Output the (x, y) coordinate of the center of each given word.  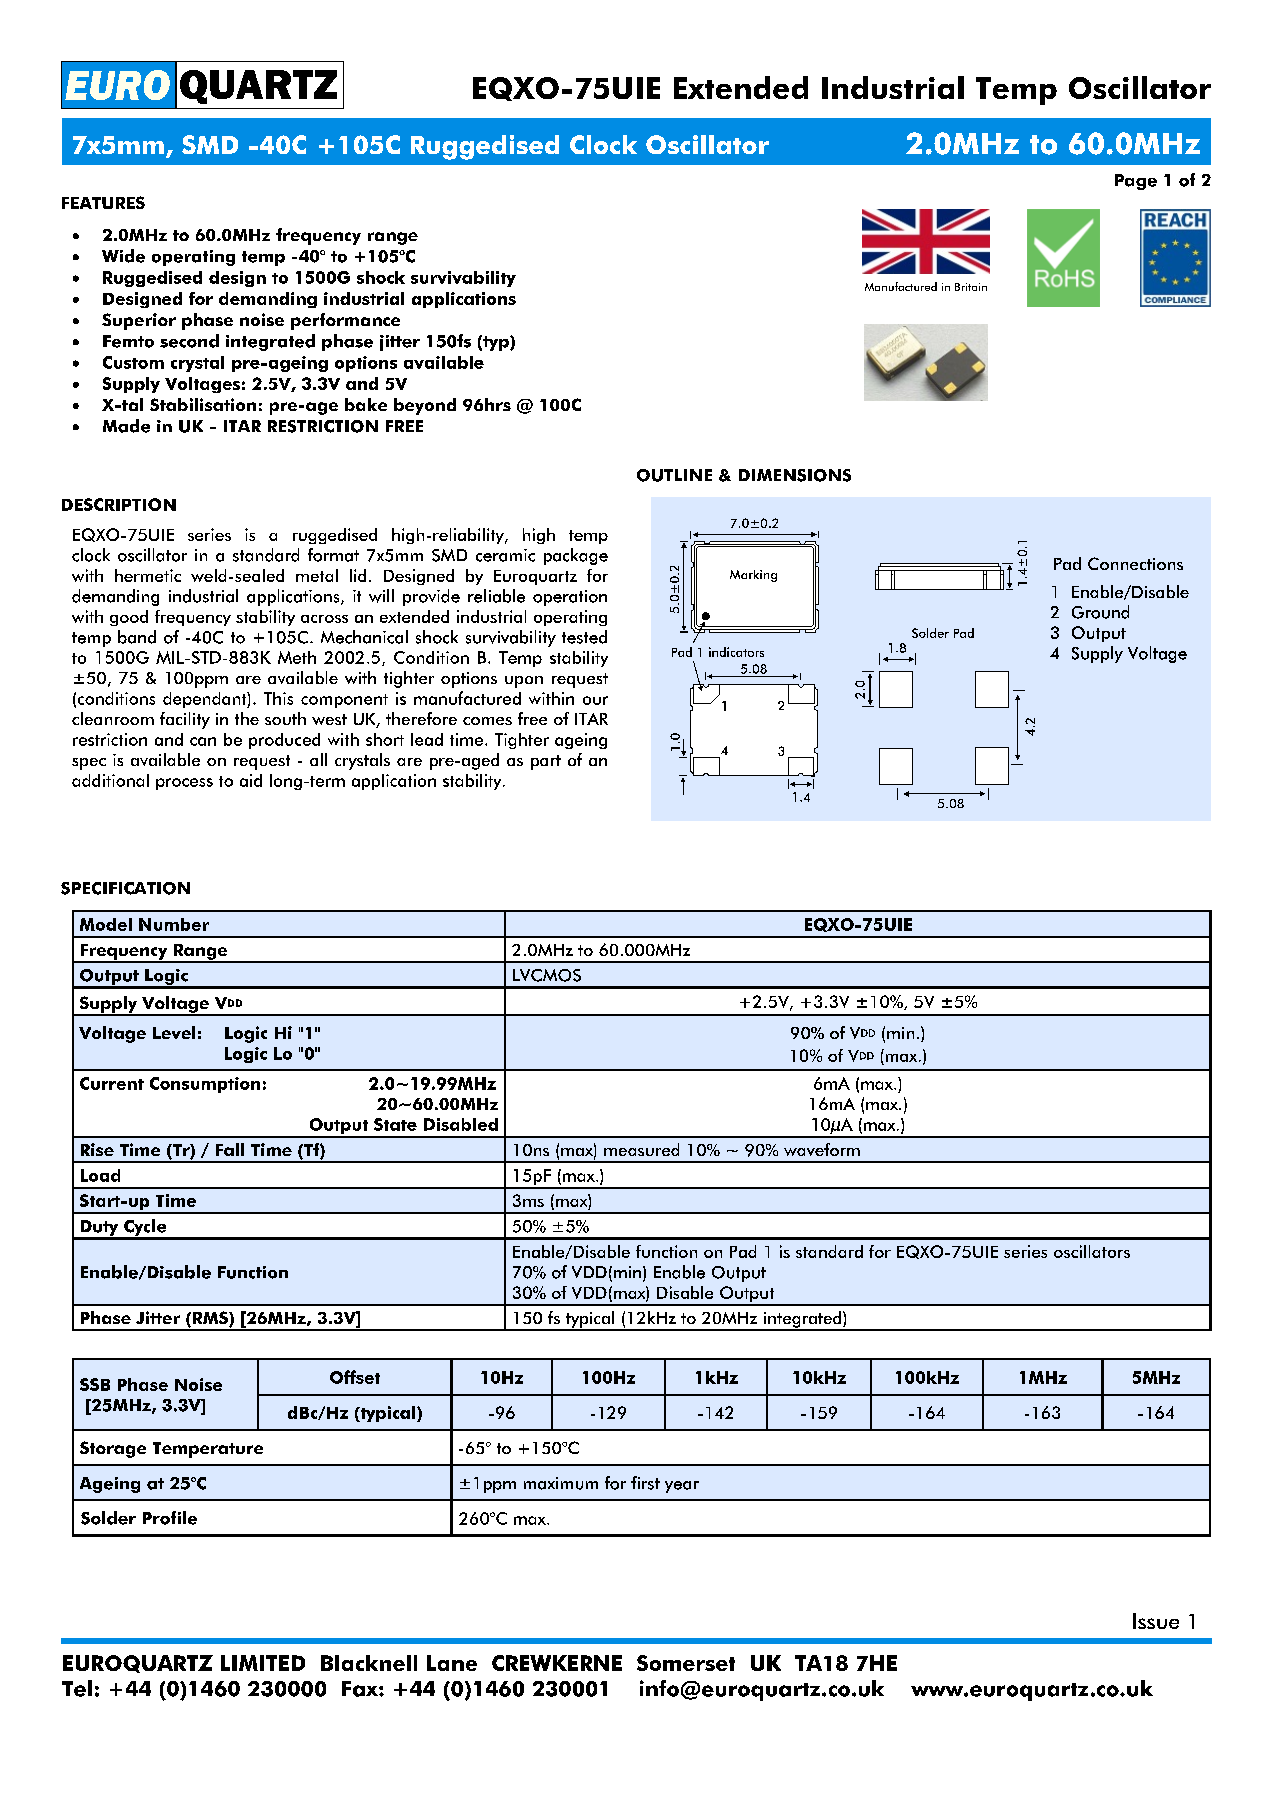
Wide (123, 256)
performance (345, 321)
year (682, 1487)
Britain (971, 287)
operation (570, 598)
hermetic (148, 575)
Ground (1100, 612)
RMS (211, 1319)
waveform (822, 1149)
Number (174, 924)
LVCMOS (547, 975)
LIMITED (263, 1663)
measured (641, 1149)
